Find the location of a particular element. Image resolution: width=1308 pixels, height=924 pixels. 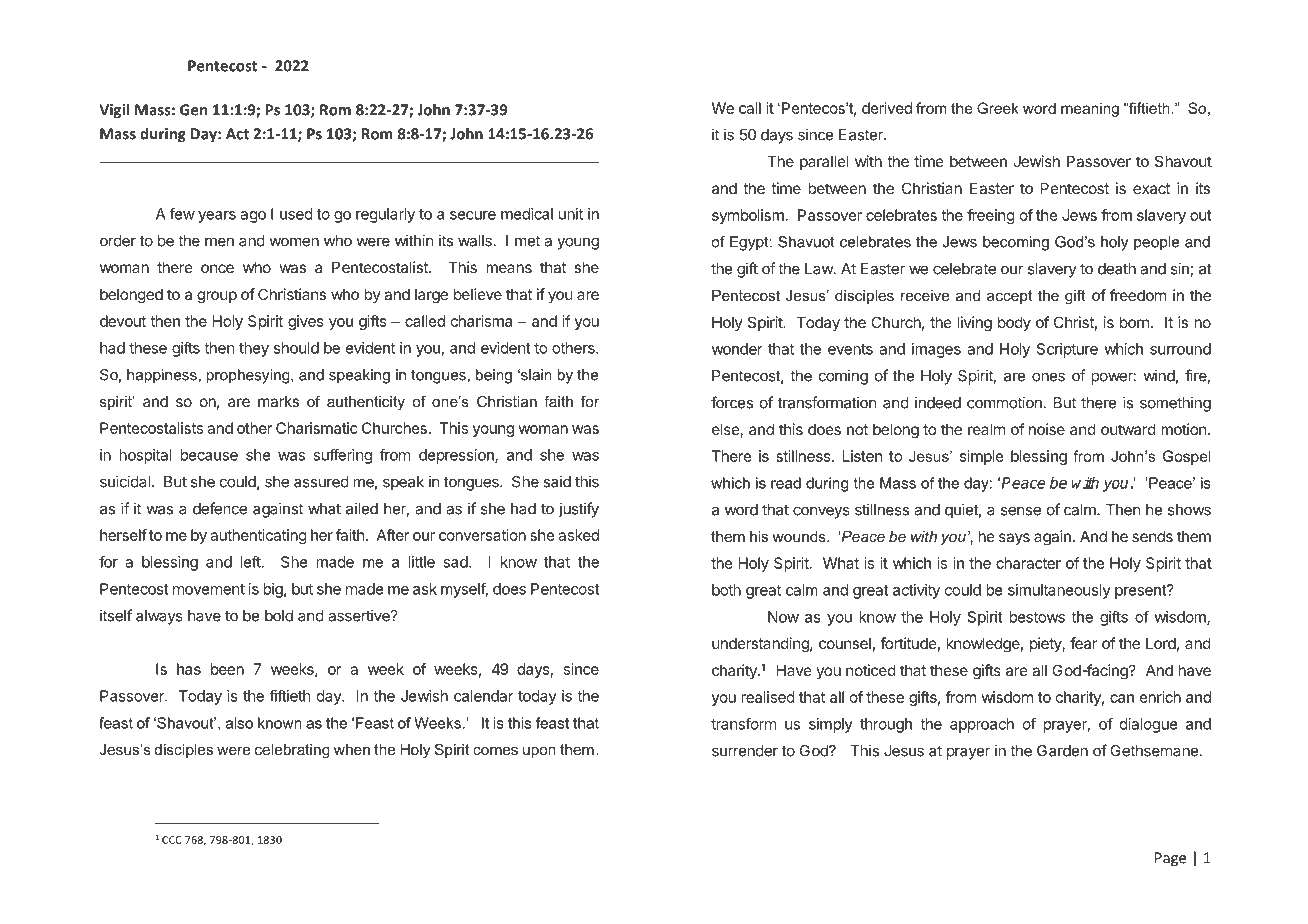

defence is located at coordinates (220, 508).
